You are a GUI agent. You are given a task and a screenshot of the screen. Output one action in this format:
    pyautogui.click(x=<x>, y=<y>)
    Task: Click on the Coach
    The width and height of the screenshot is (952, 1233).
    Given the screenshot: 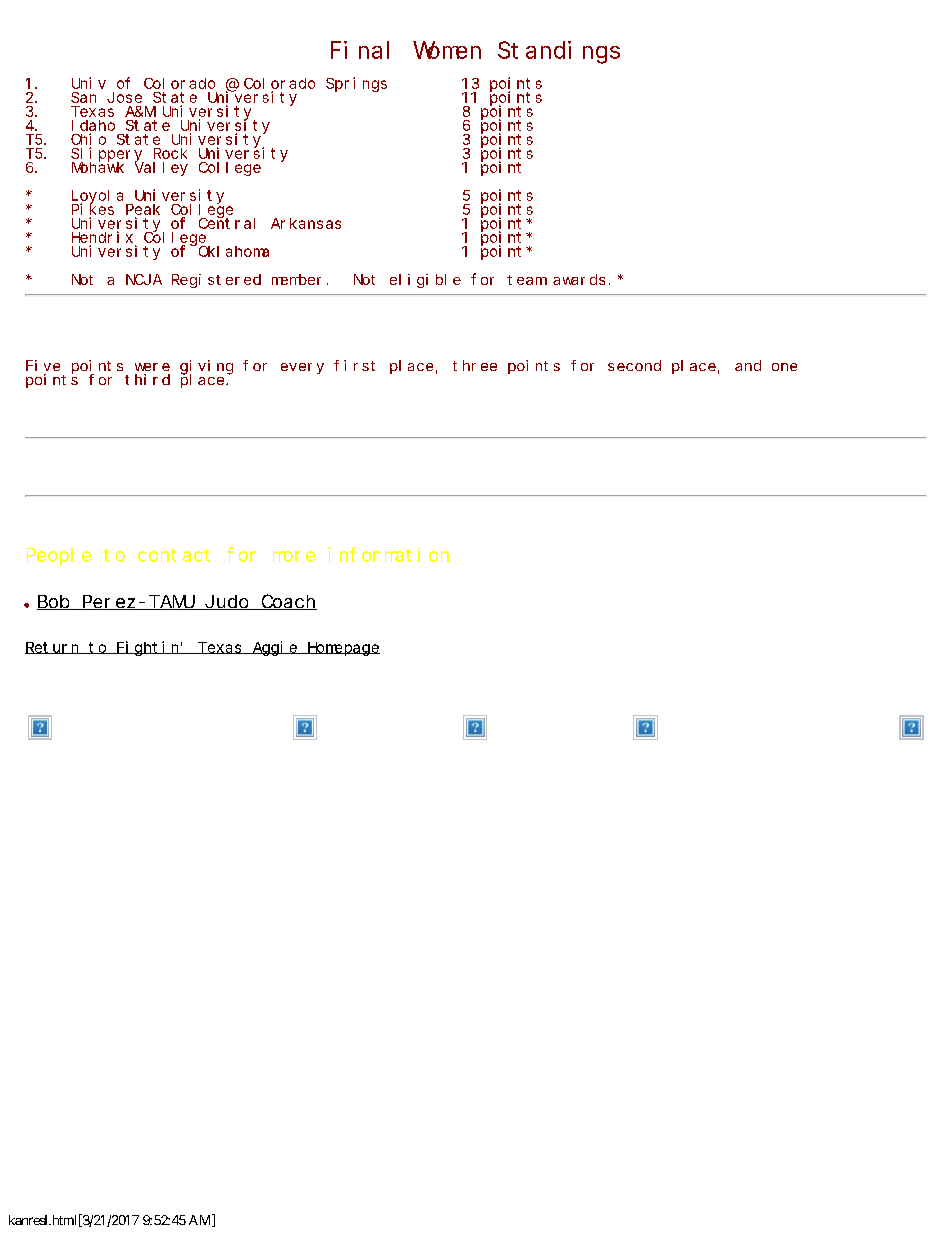 What is the action you would take?
    pyautogui.click(x=288, y=602)
